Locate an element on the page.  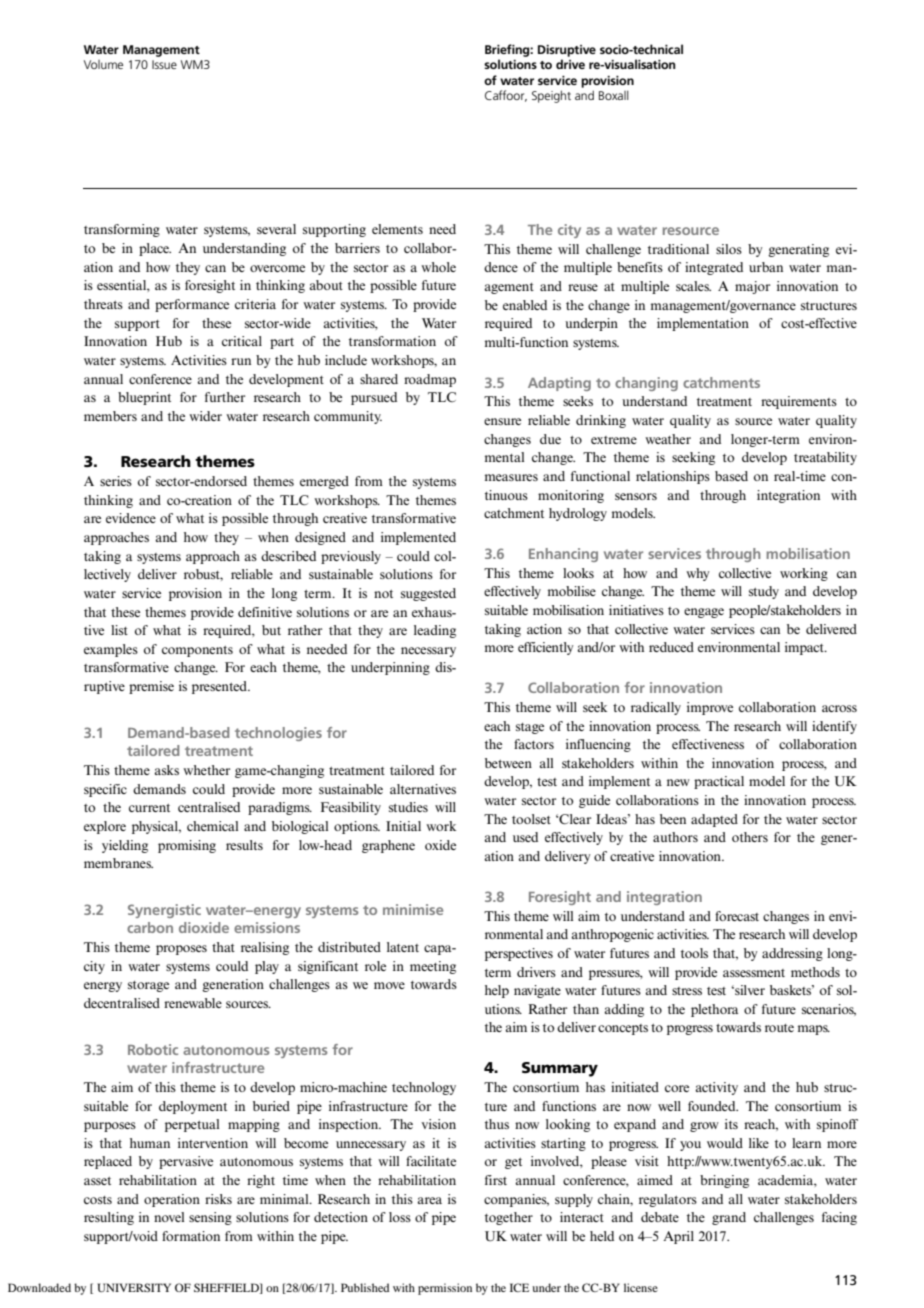
elements is located at coordinates (397, 229).
